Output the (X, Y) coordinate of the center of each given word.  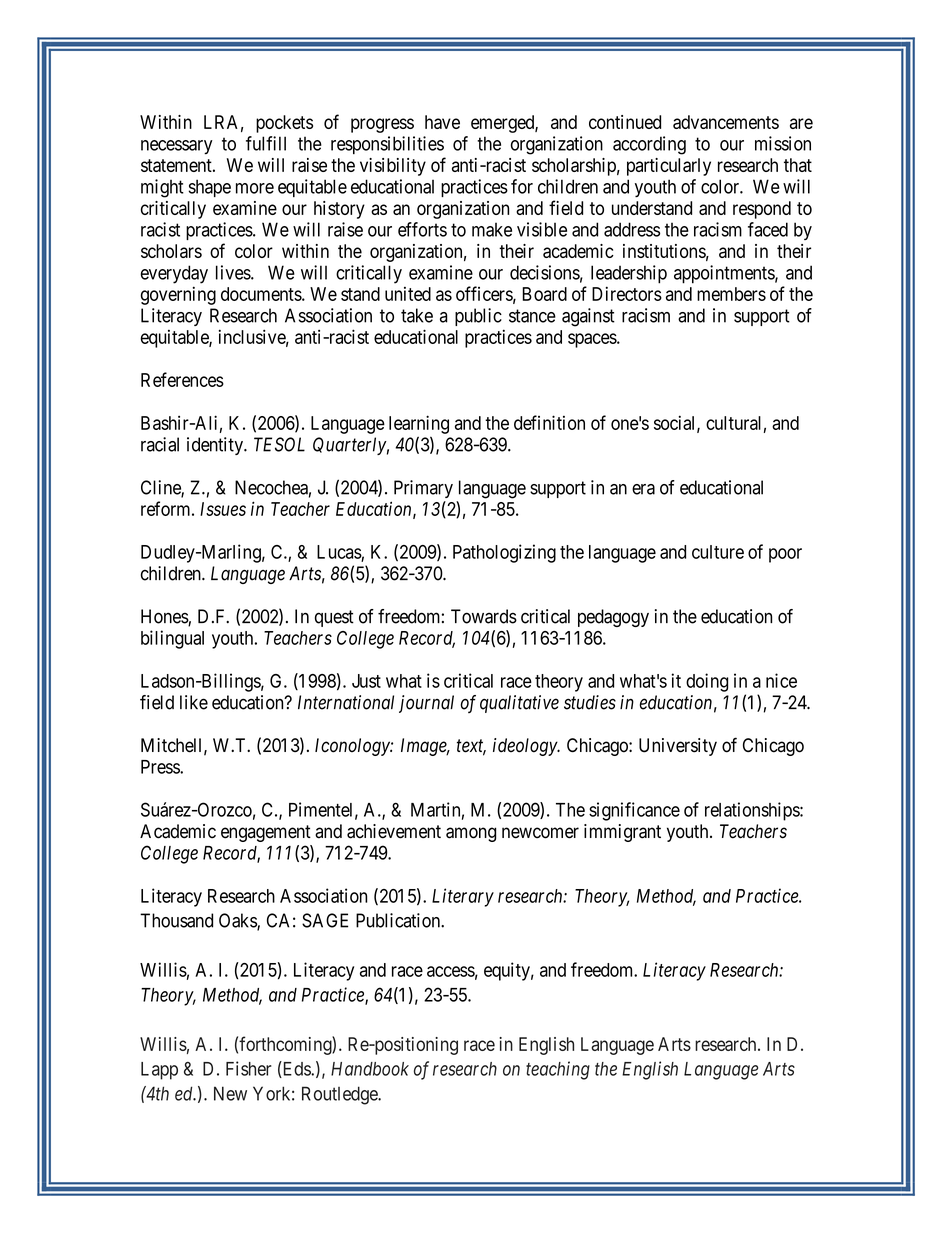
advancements (726, 122)
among (471, 834)
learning (419, 424)
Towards (484, 616)
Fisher (249, 1068)
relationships (753, 811)
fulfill (266, 143)
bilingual (172, 639)
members (731, 294)
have (442, 122)
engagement (266, 833)
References (182, 379)
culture (718, 552)
